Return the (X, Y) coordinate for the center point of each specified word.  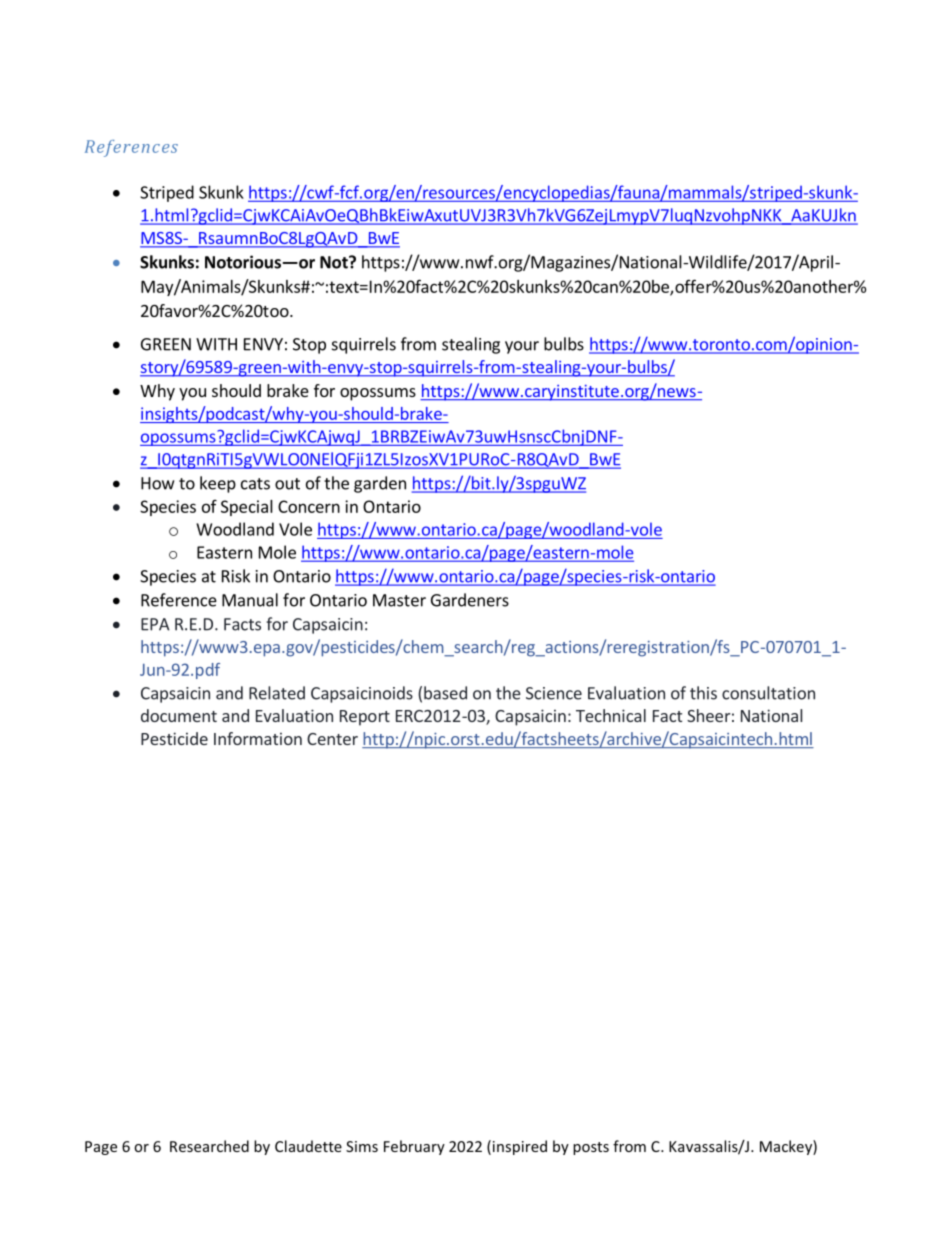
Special (247, 508)
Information (258, 738)
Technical (611, 715)
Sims (362, 1146)
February (414, 1147)
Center (332, 739)
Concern (309, 506)
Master (399, 600)
